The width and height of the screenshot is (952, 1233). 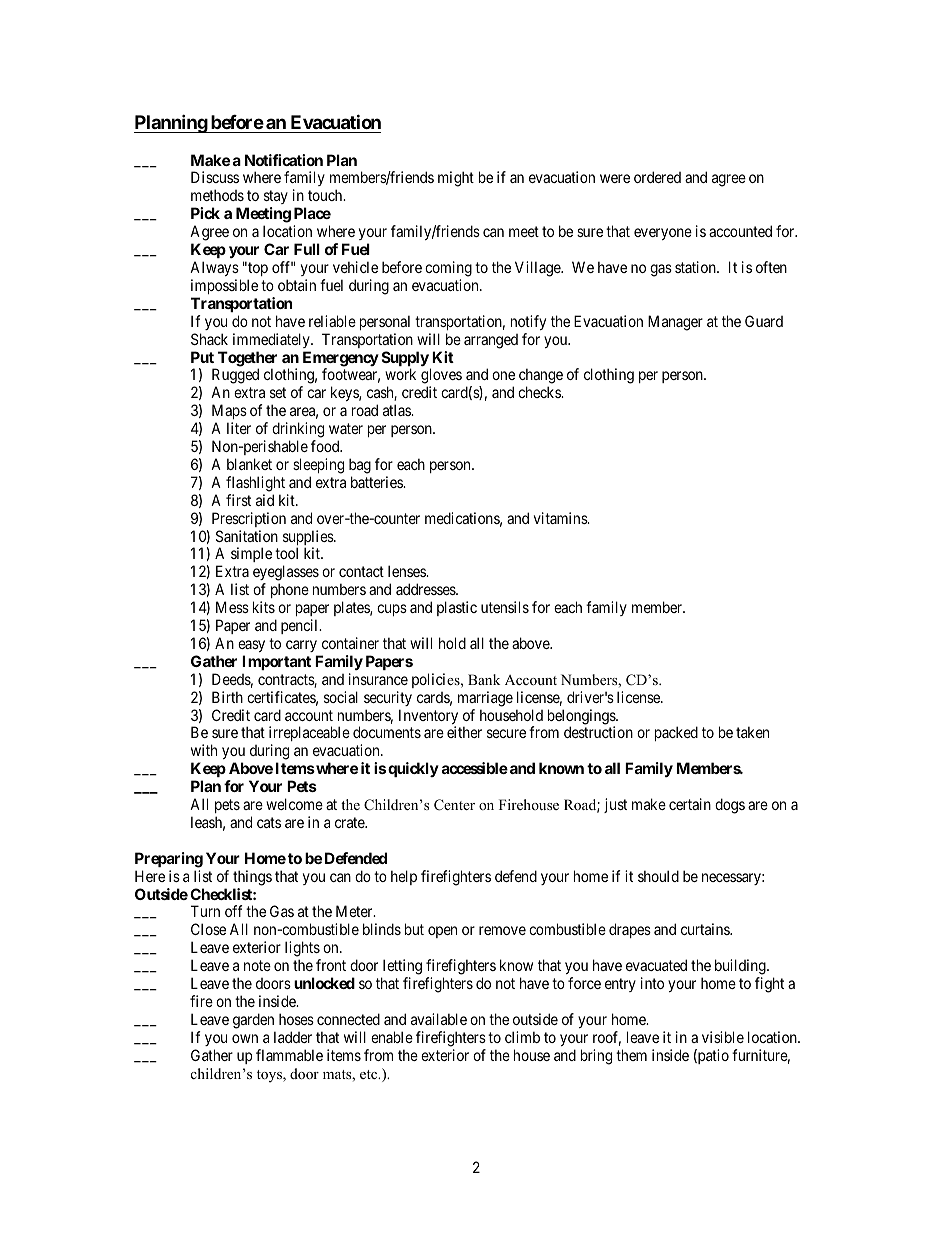 I want to click on Mess, so click(x=232, y=607).
